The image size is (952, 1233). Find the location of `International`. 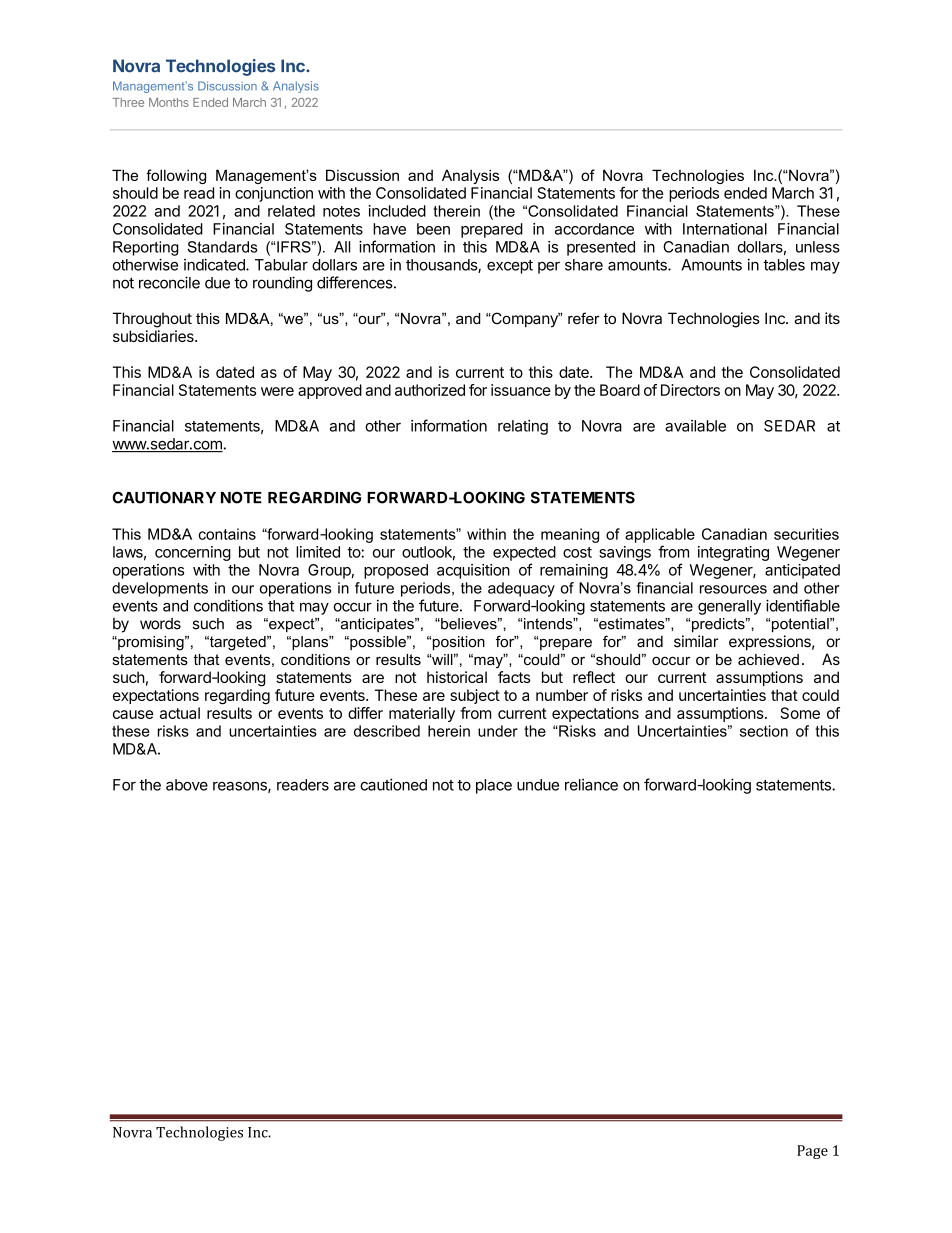

International is located at coordinates (725, 229).
